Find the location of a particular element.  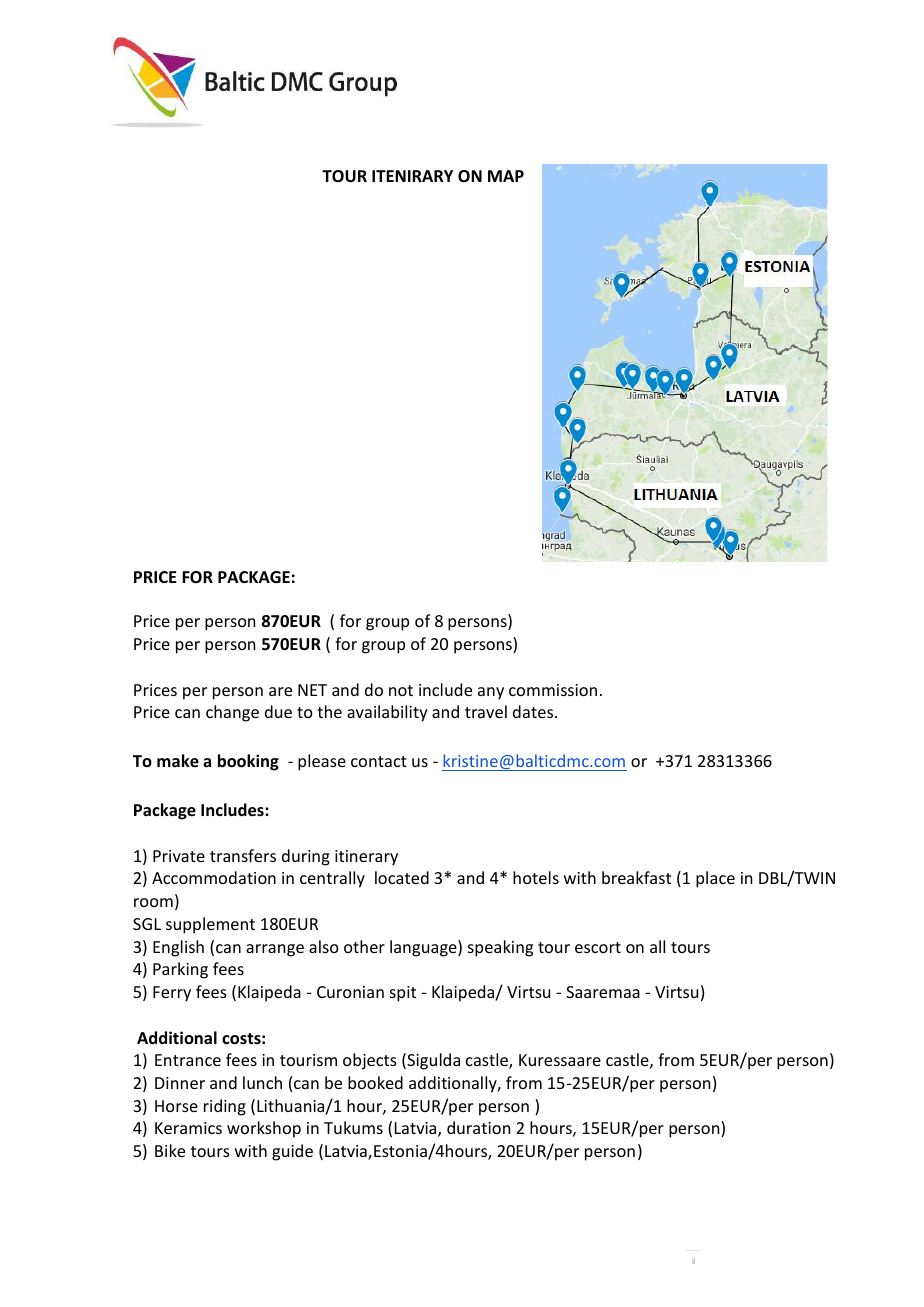

duration is located at coordinates (478, 1127).
